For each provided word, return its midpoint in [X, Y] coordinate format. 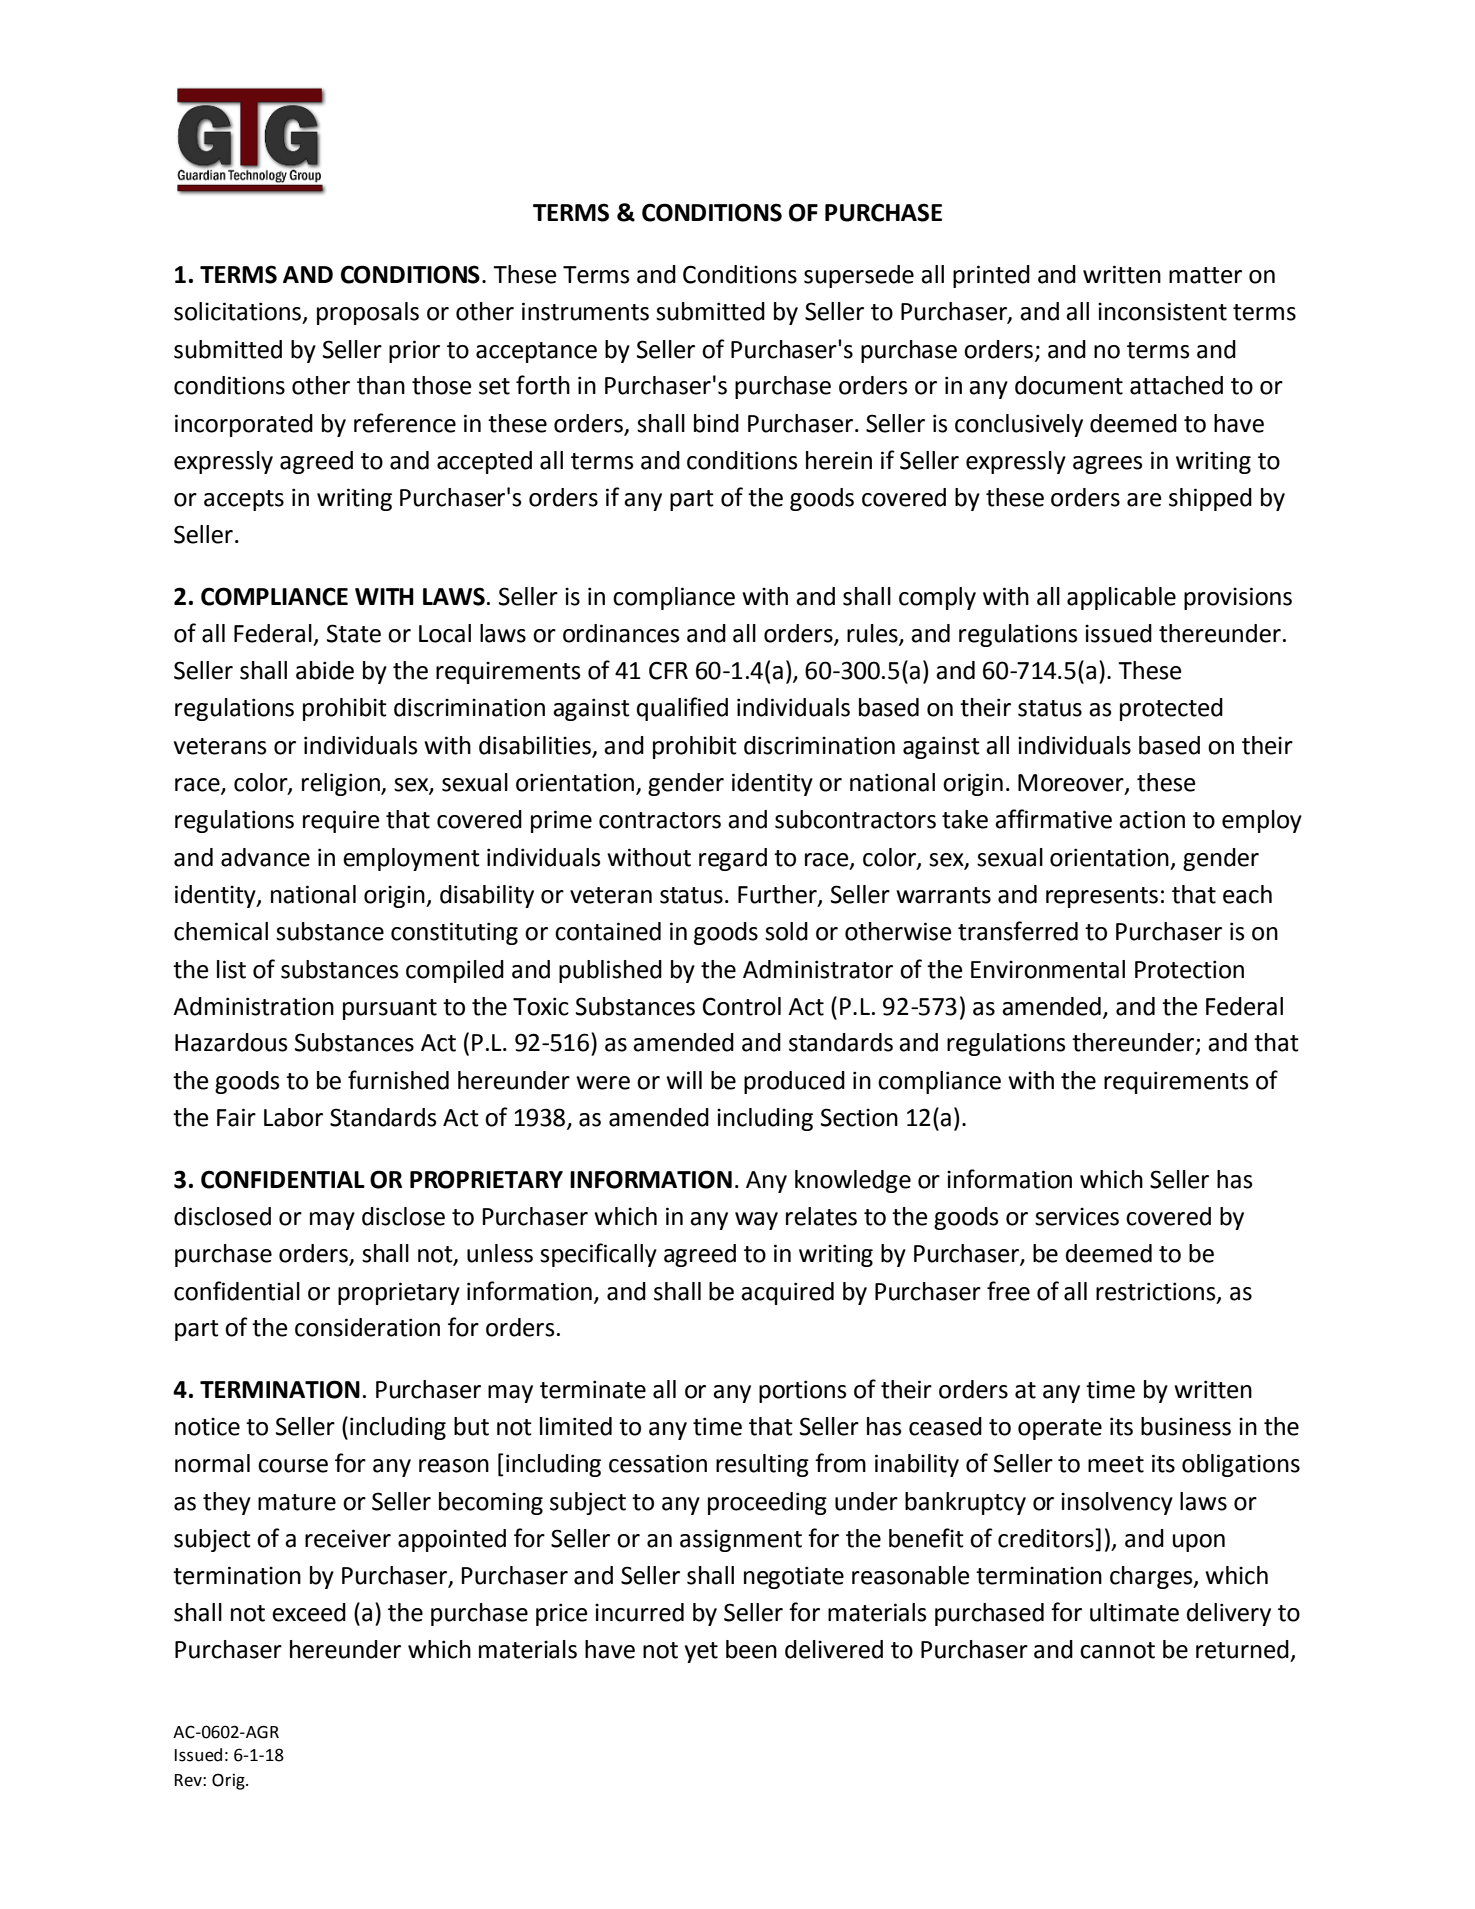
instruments [585, 311]
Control [742, 1006]
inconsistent [1162, 311]
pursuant [390, 1009]
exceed [309, 1612]
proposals [368, 313]
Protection [1189, 969]
